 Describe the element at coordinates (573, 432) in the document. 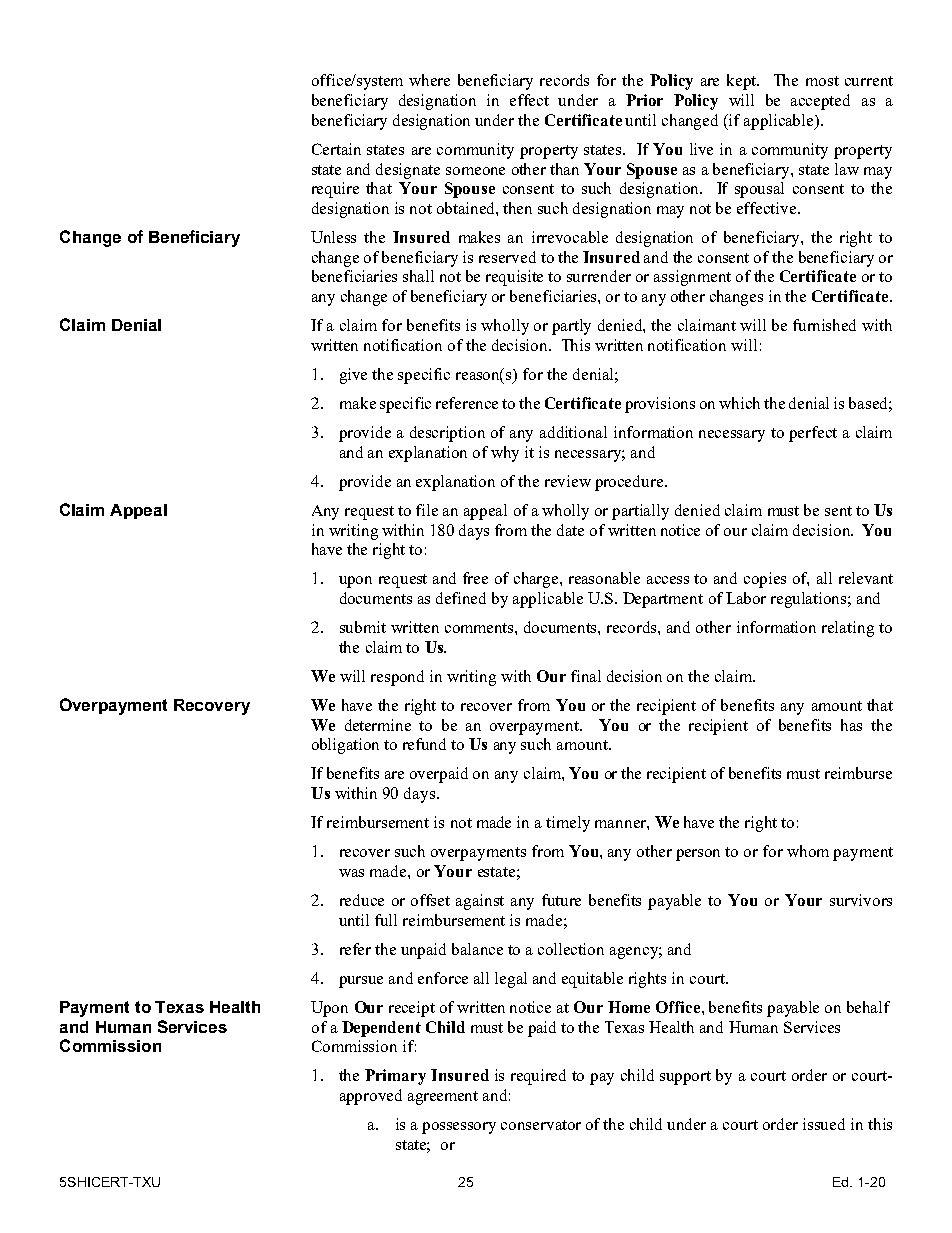

I see `additional` at that location.
